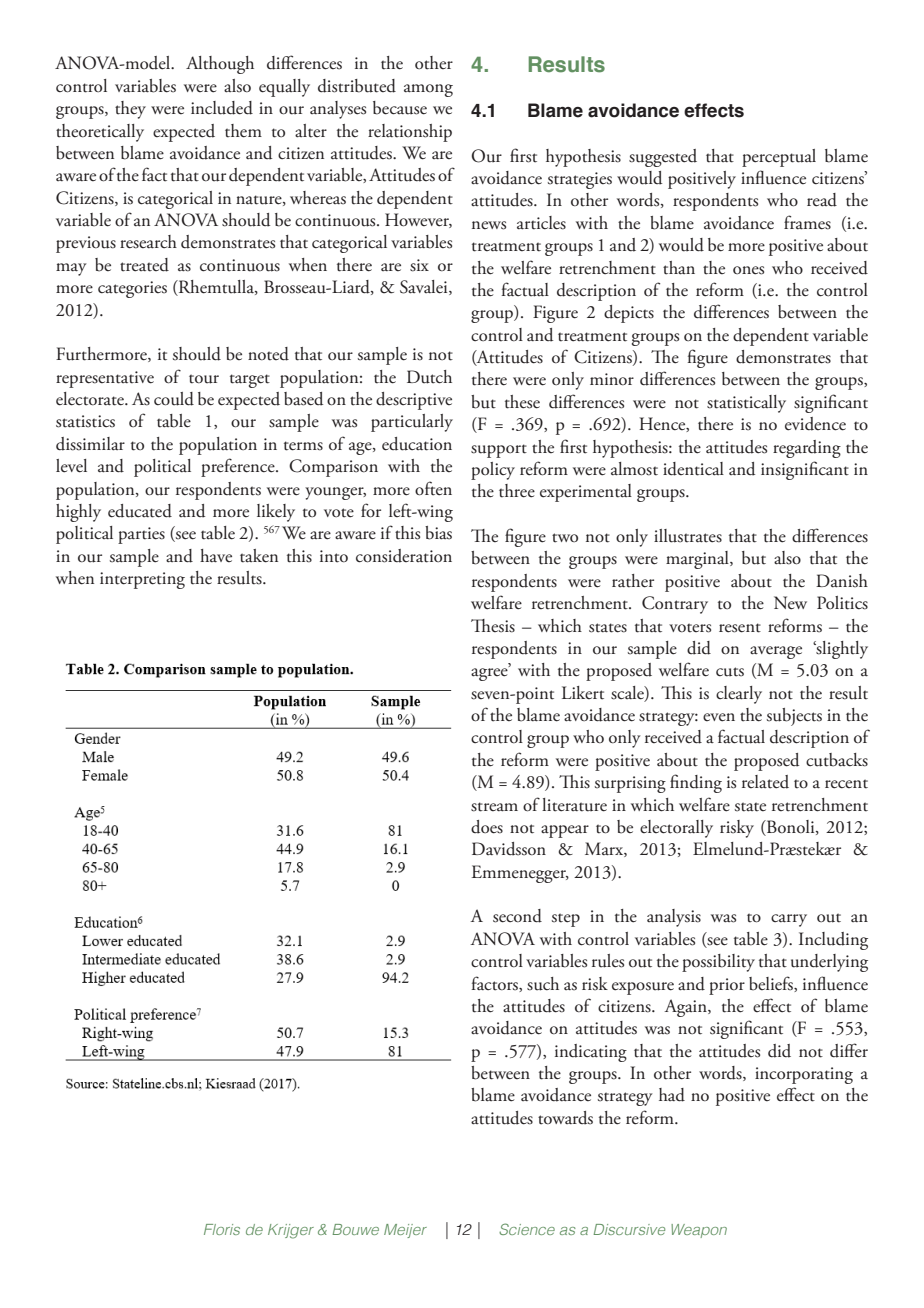 The width and height of the screenshot is (924, 1308). I want to click on second, so click(517, 916).
